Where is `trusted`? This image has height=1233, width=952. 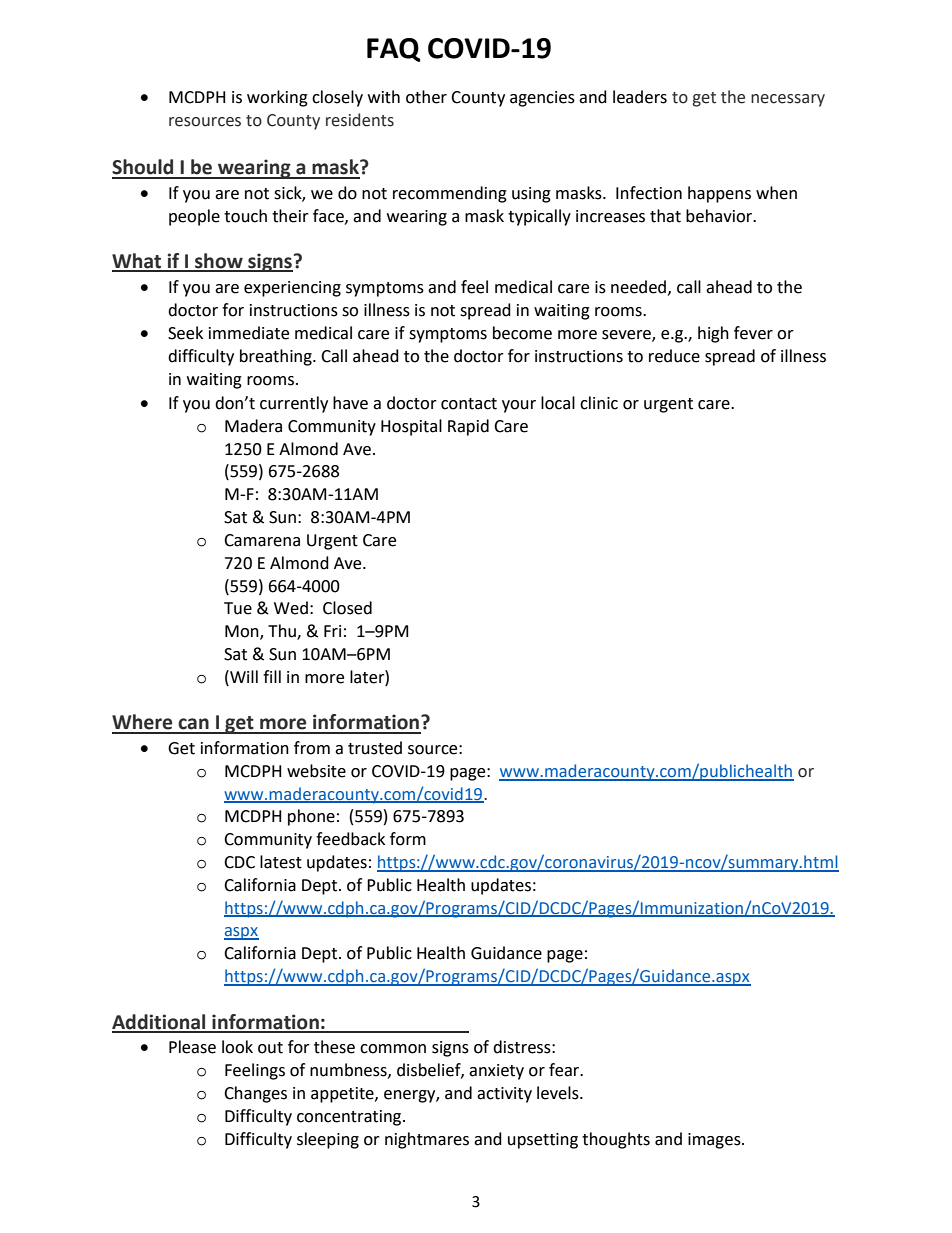
trusted is located at coordinates (375, 748).
